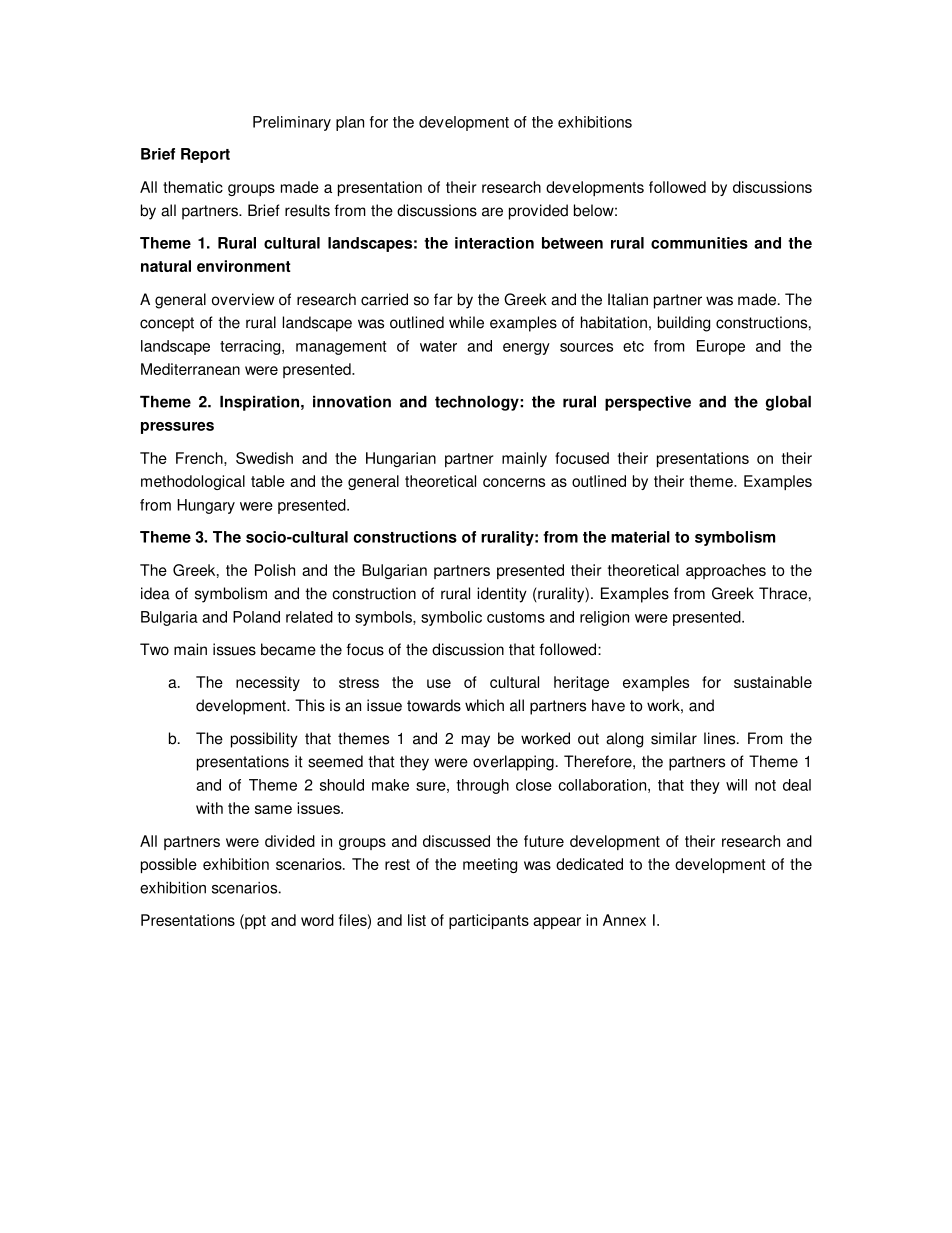  What do you see at coordinates (264, 458) in the image?
I see `Swedish` at bounding box center [264, 458].
